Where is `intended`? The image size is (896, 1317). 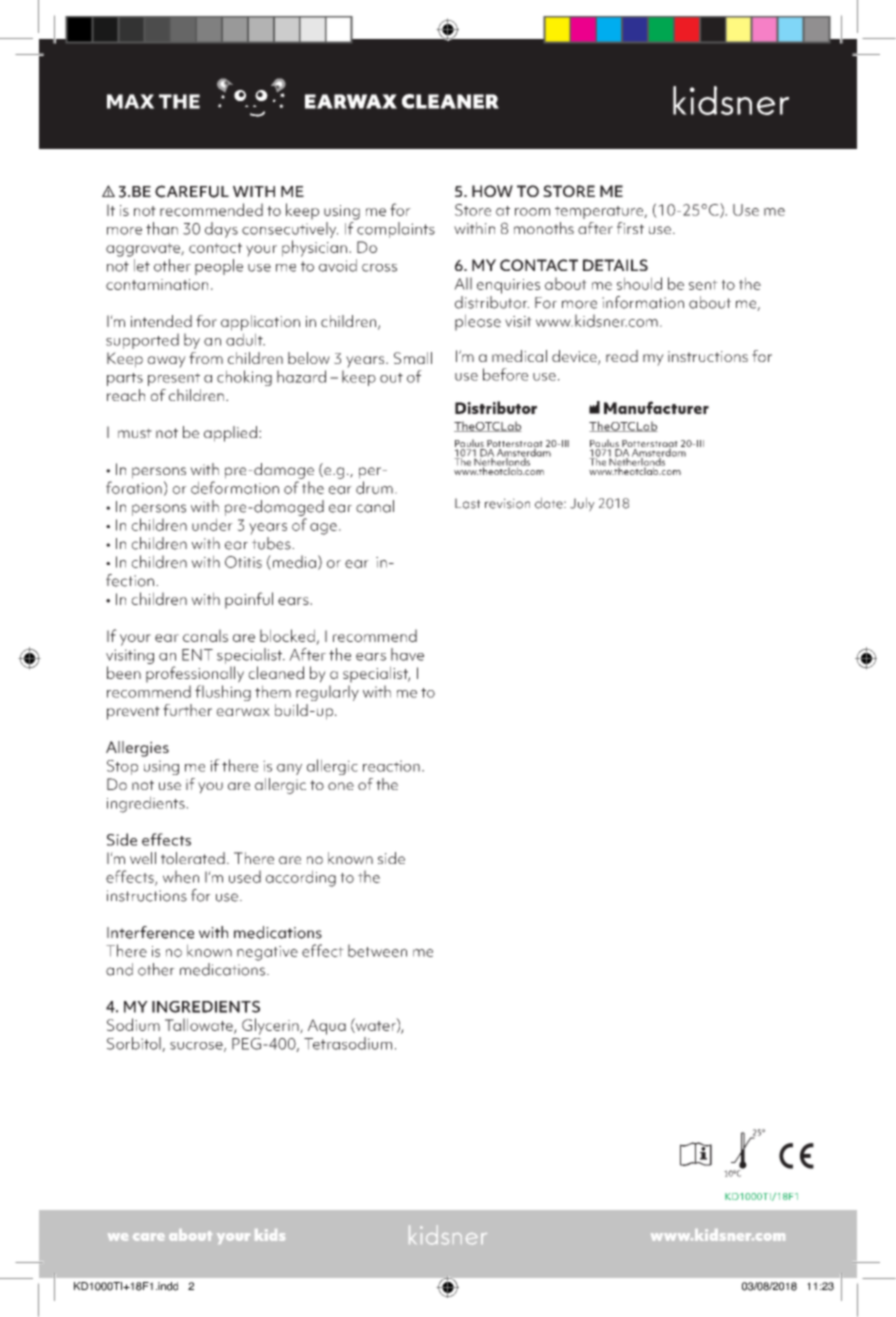 intended is located at coordinates (161, 321).
